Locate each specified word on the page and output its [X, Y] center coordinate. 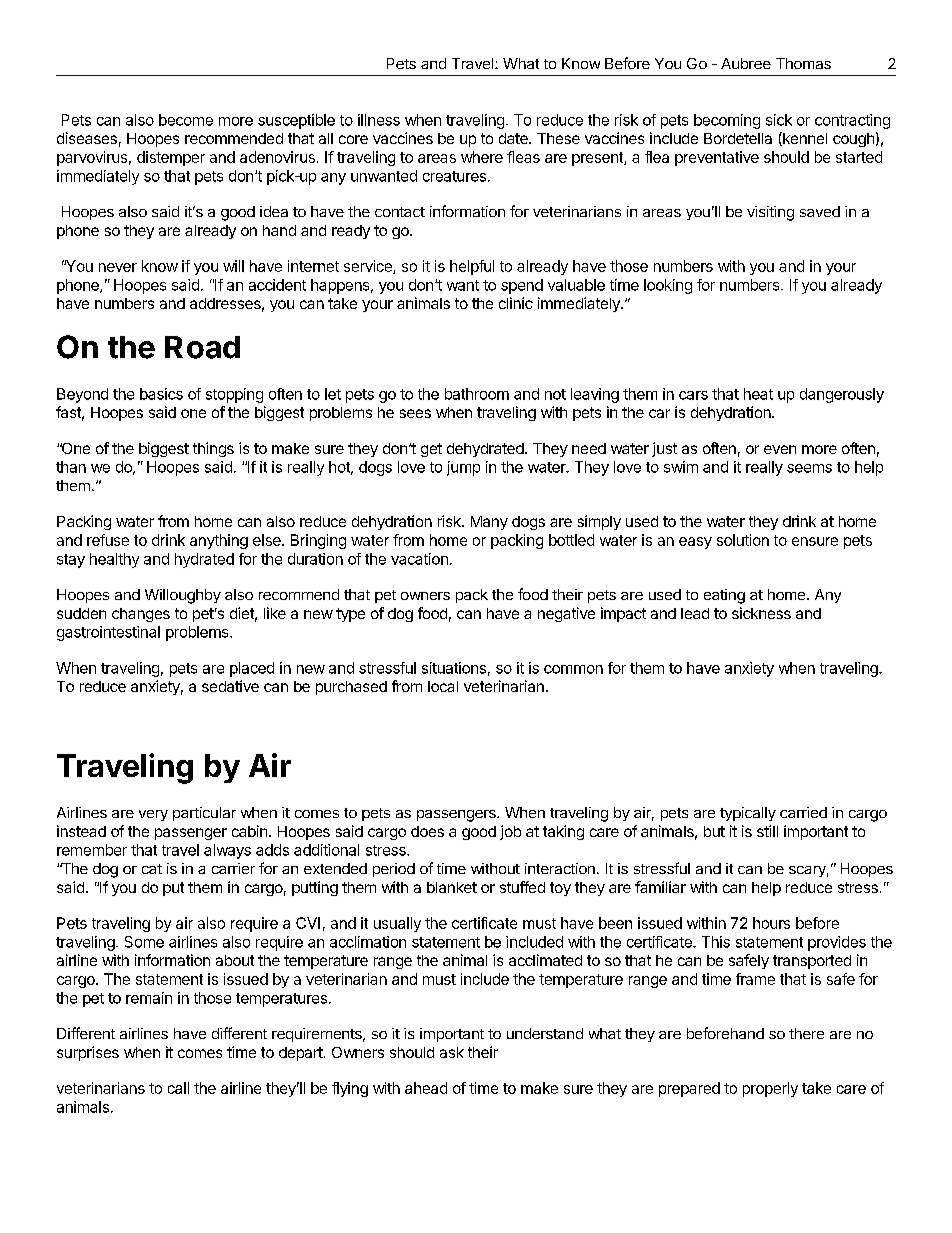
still [767, 831]
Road [202, 347]
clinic [516, 303]
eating [724, 596]
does [427, 831]
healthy [114, 560]
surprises [88, 1053]
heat [758, 394]
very [153, 815]
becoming [727, 121]
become [186, 120]
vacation [419, 559]
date [514, 138]
